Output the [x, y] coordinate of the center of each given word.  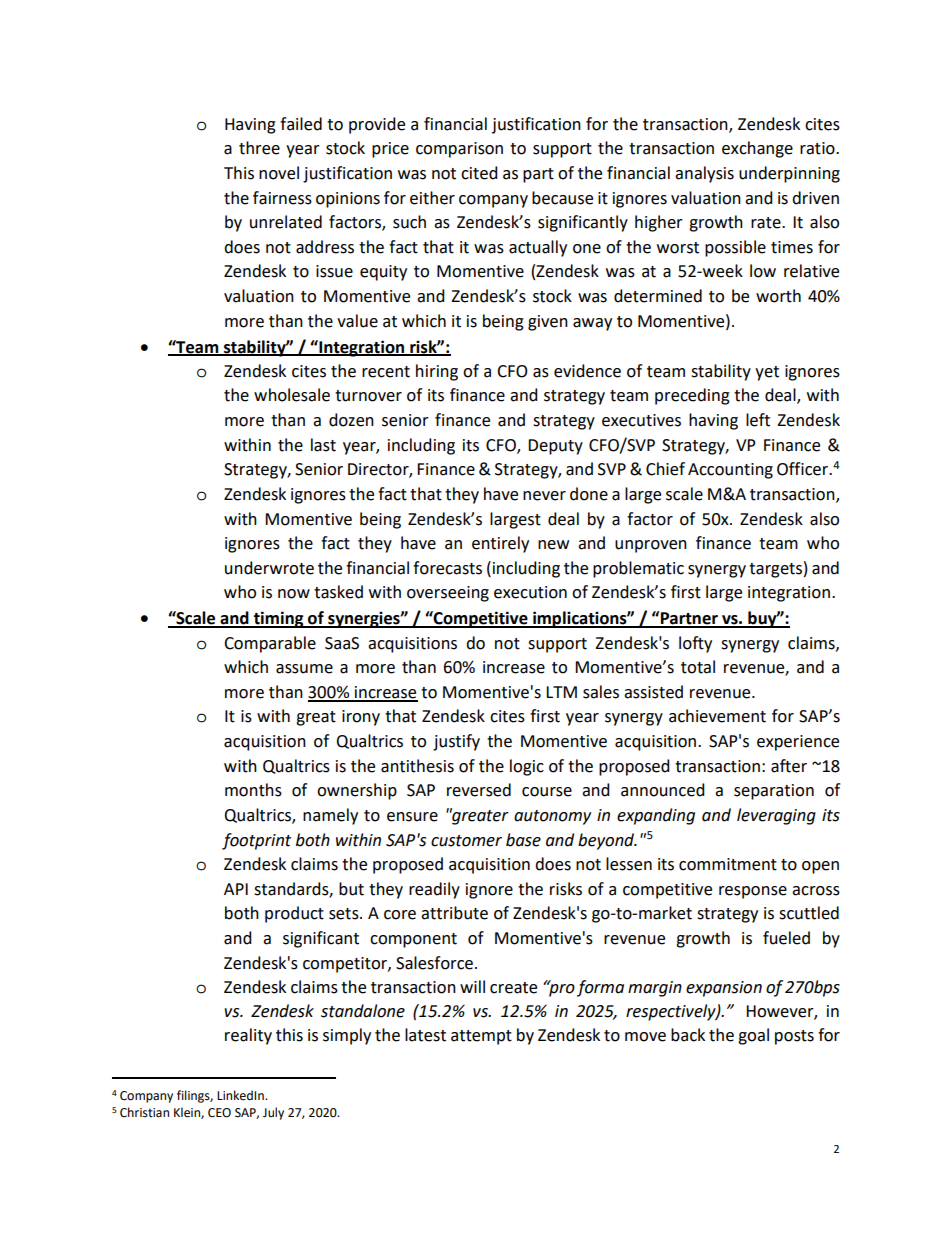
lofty [695, 644]
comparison [459, 150]
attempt [481, 1037]
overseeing [448, 594]
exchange [757, 149]
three [259, 148]
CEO [219, 1113]
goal [753, 1036]
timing [278, 619]
